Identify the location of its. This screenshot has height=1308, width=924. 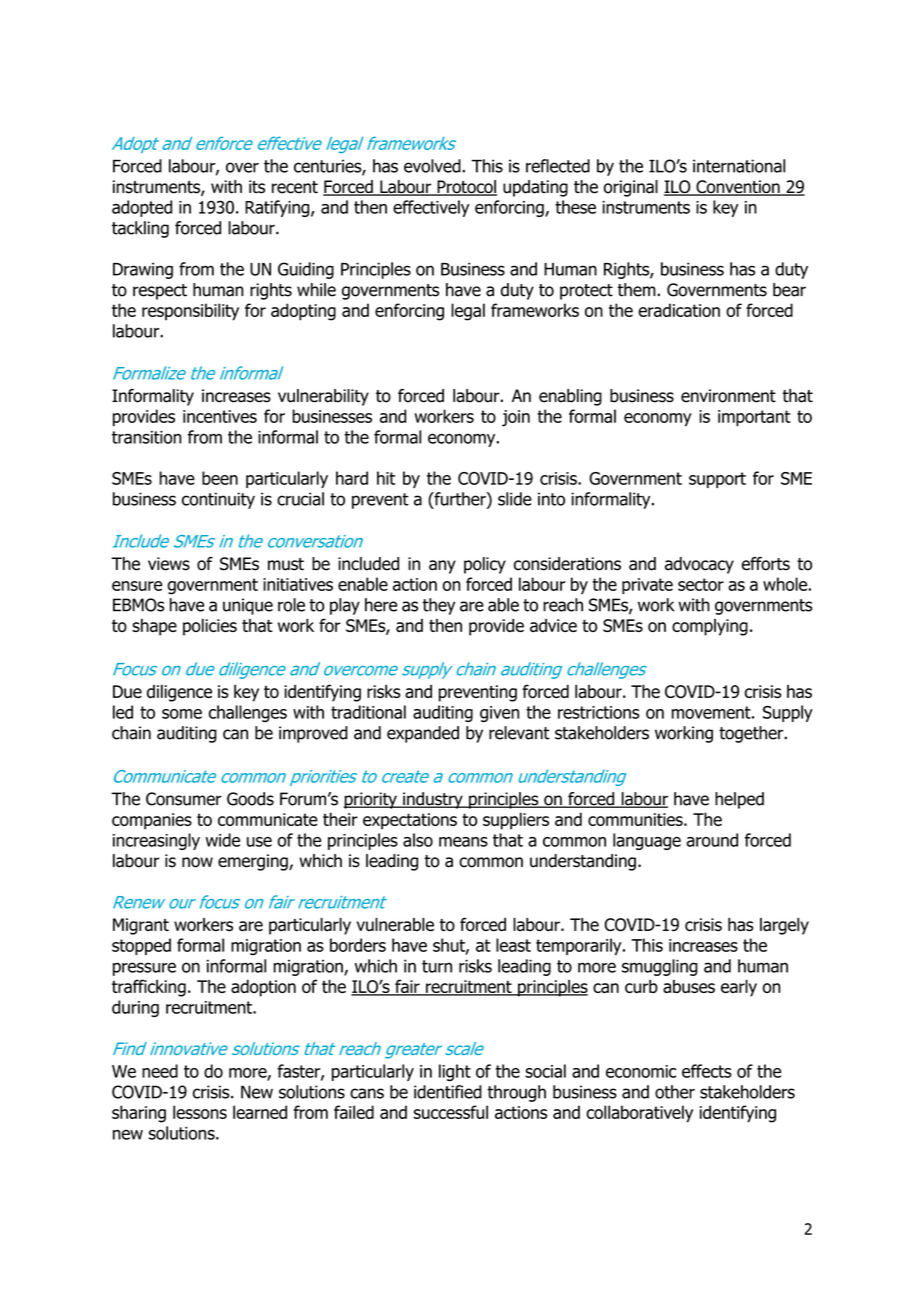
(257, 187).
